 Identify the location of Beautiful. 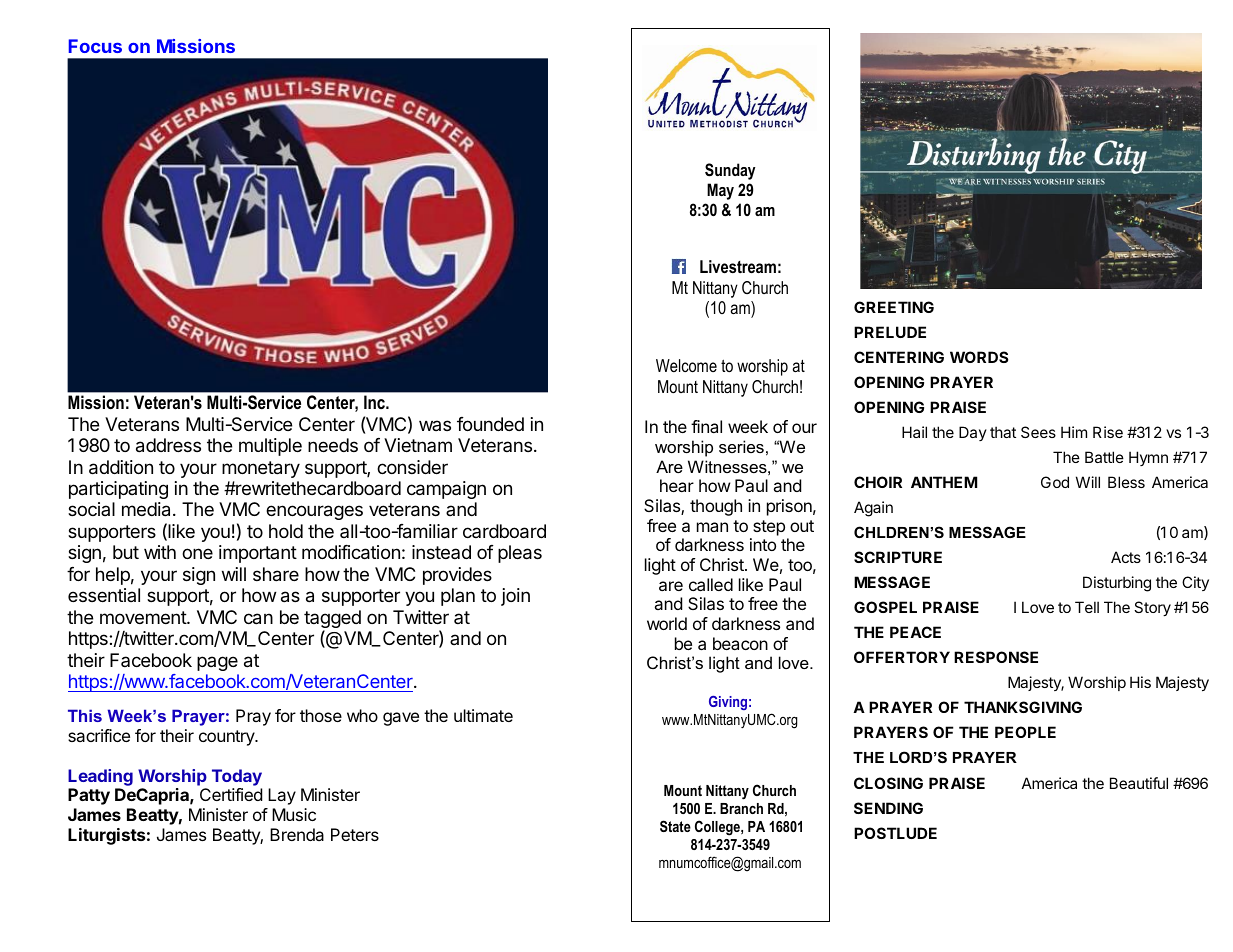
(1139, 783).
